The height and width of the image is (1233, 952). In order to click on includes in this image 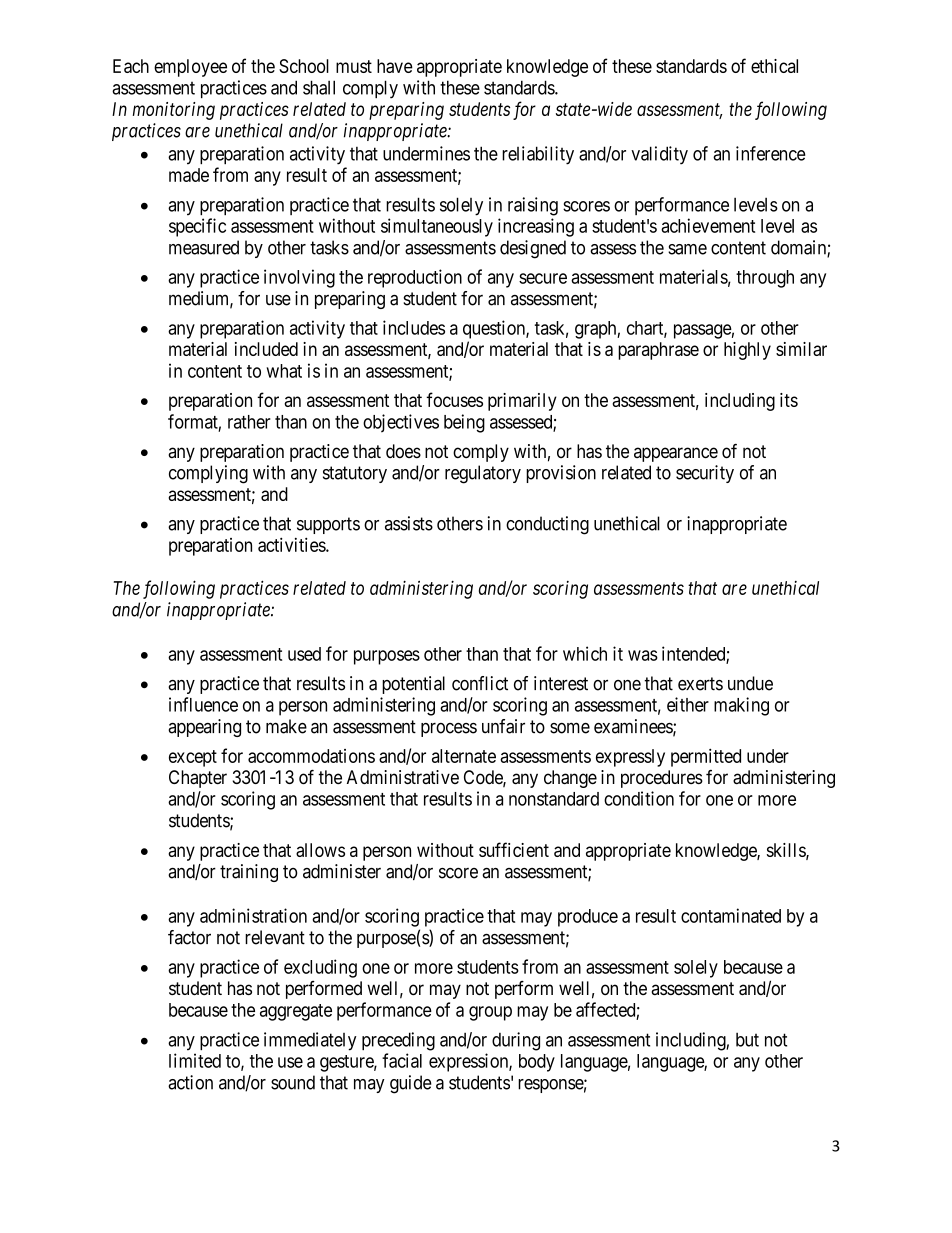, I will do `click(414, 327)`.
